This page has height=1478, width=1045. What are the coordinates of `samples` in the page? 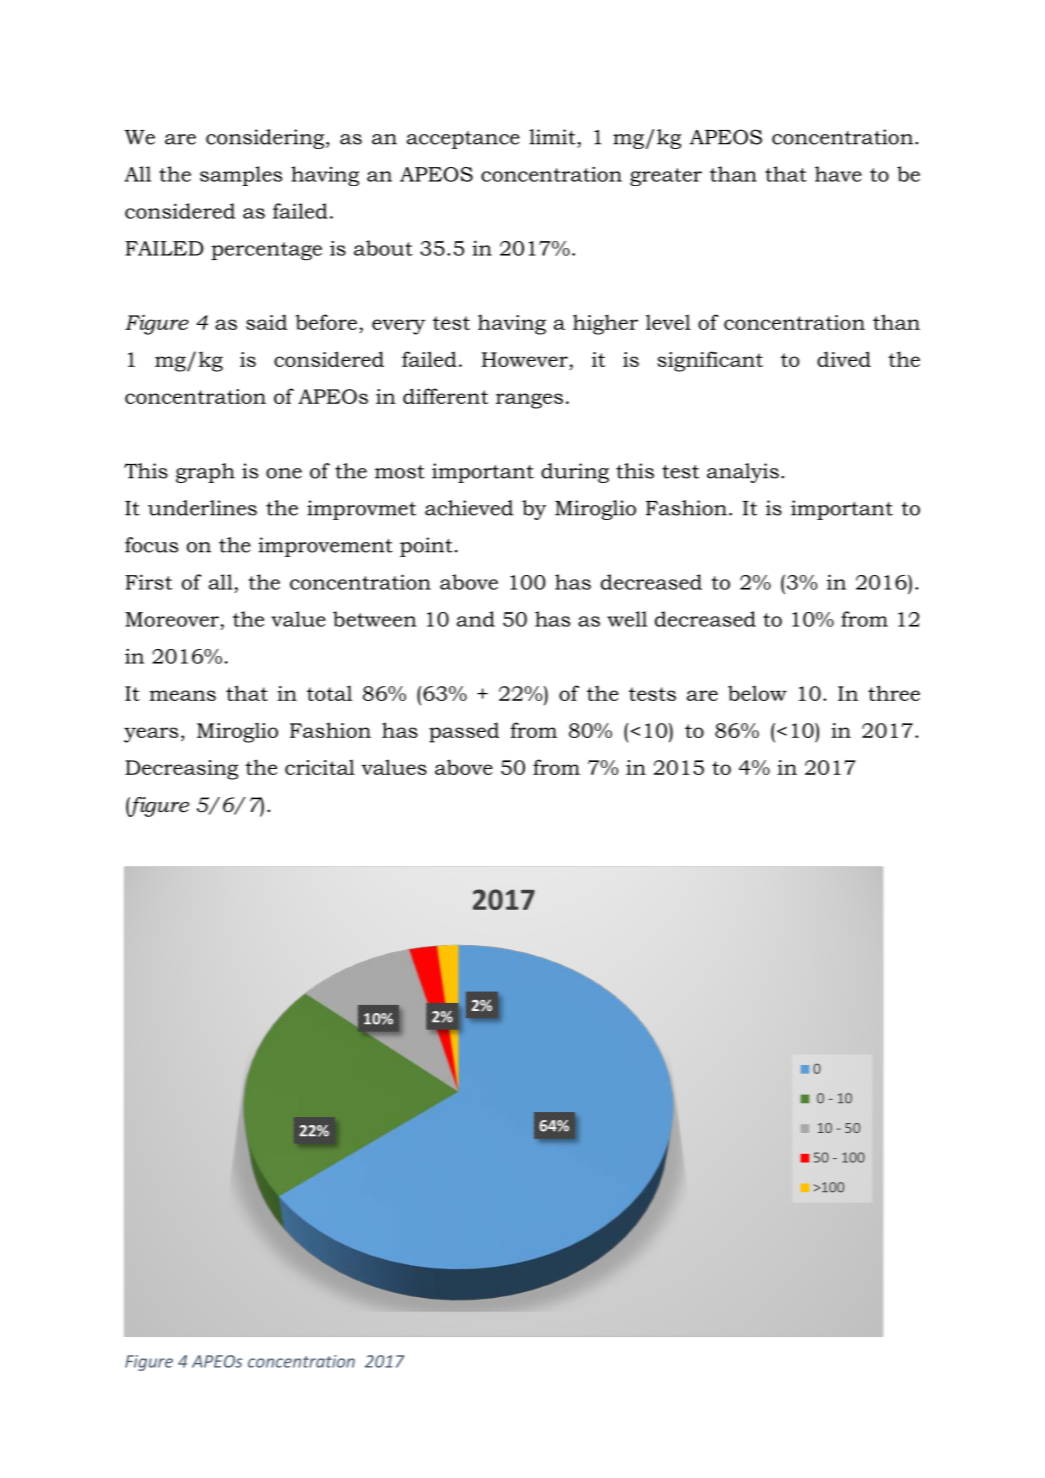 It's located at (241, 176).
